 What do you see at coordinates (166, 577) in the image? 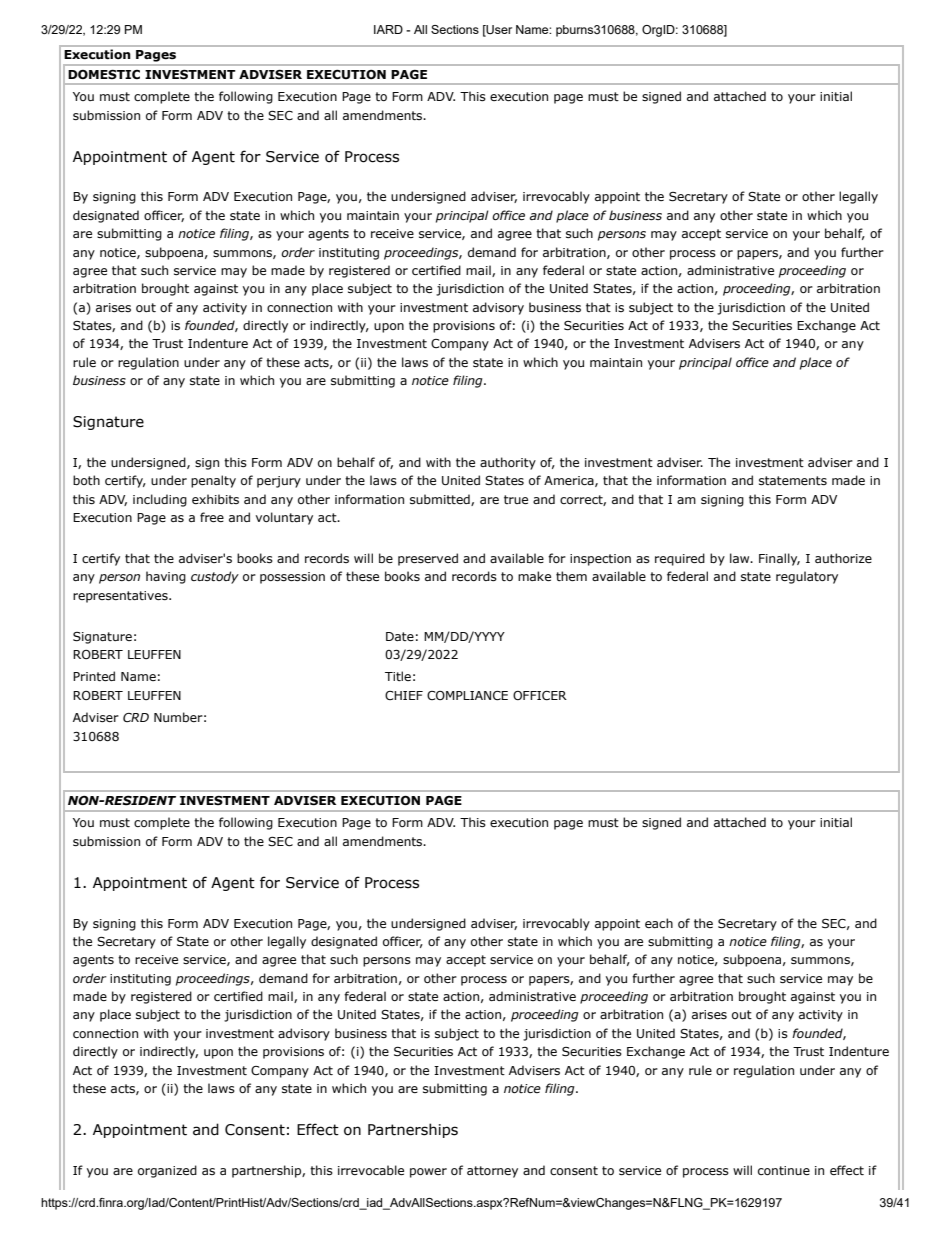
I see `having` at bounding box center [166, 577].
